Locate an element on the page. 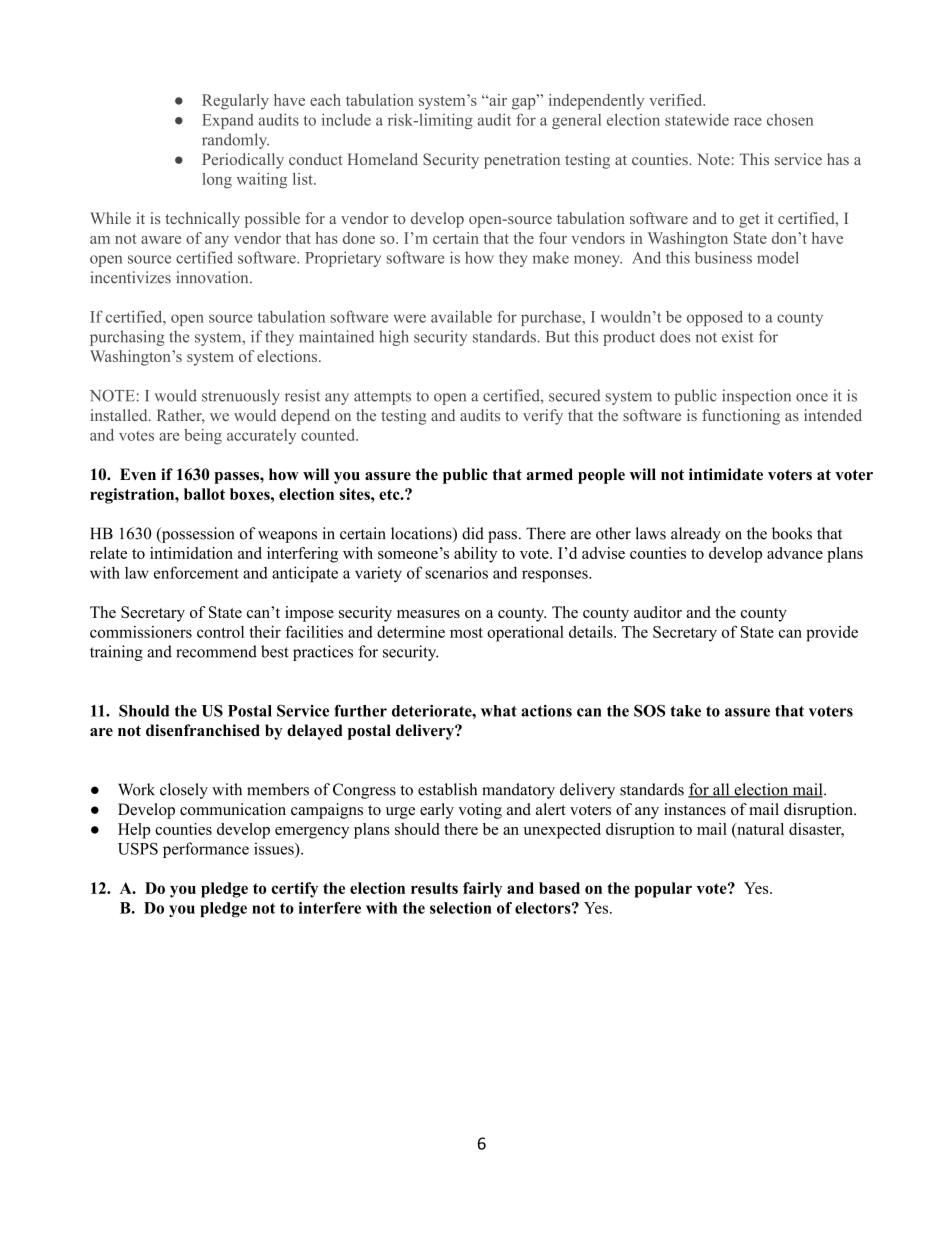 This image has width=952, height=1233. popular is located at coordinates (663, 890).
